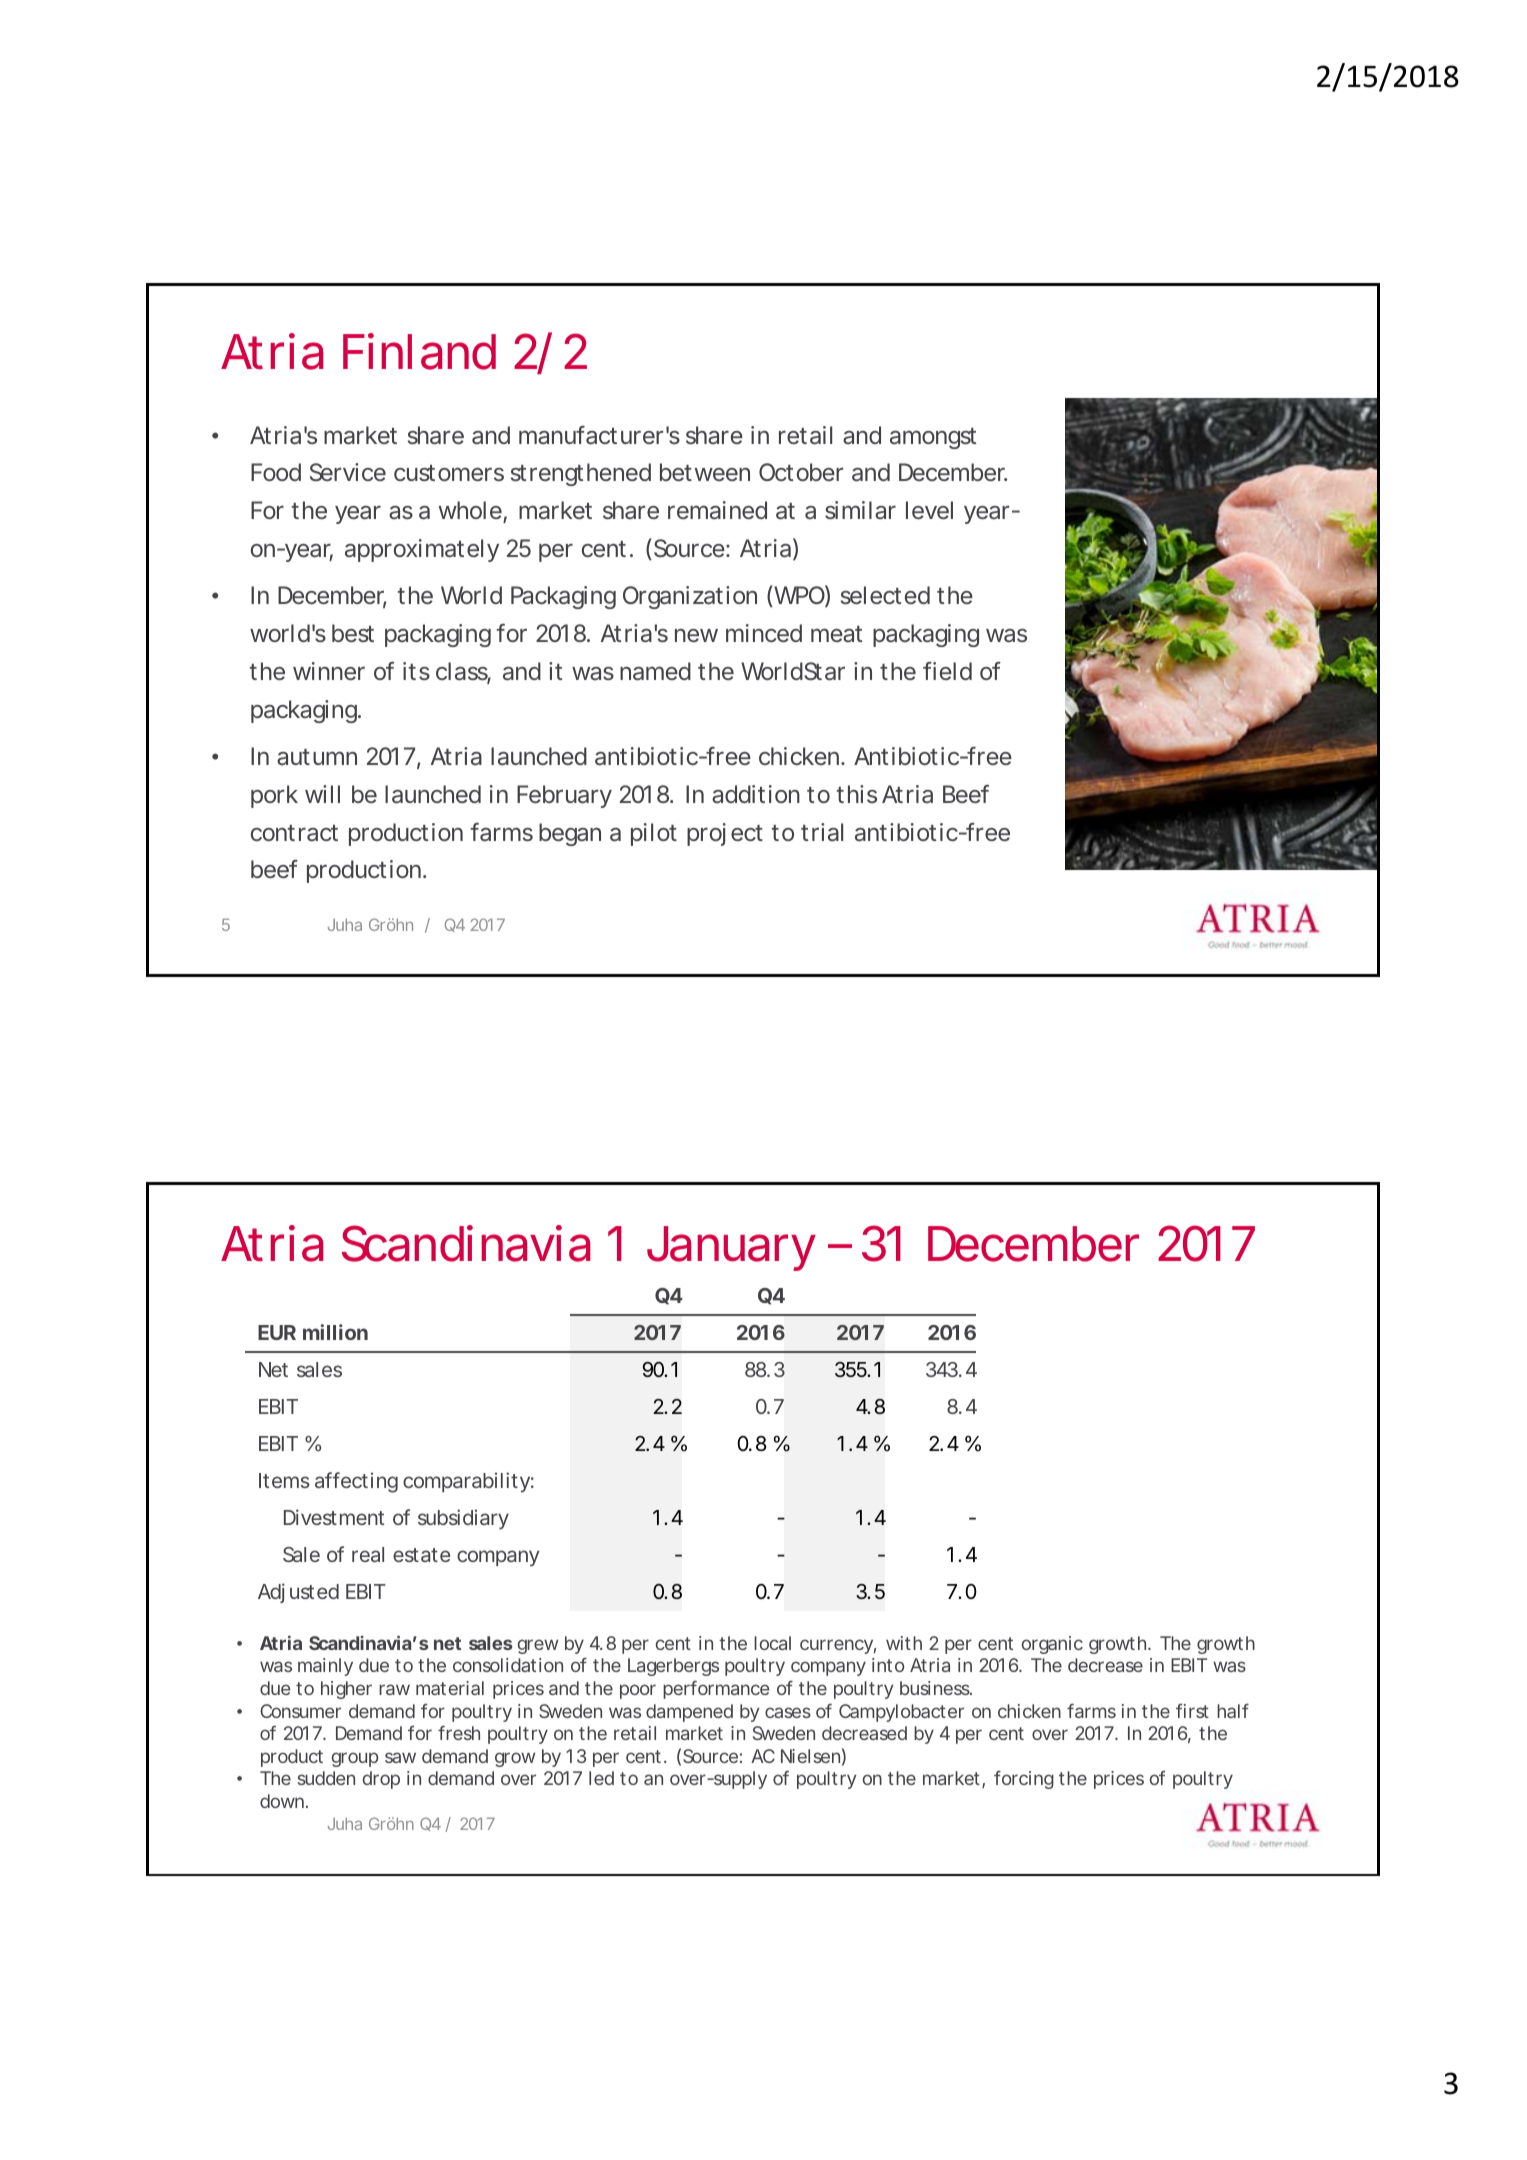 The height and width of the screenshot is (2160, 1527). What do you see at coordinates (947, 671) in the screenshot?
I see `field` at bounding box center [947, 671].
